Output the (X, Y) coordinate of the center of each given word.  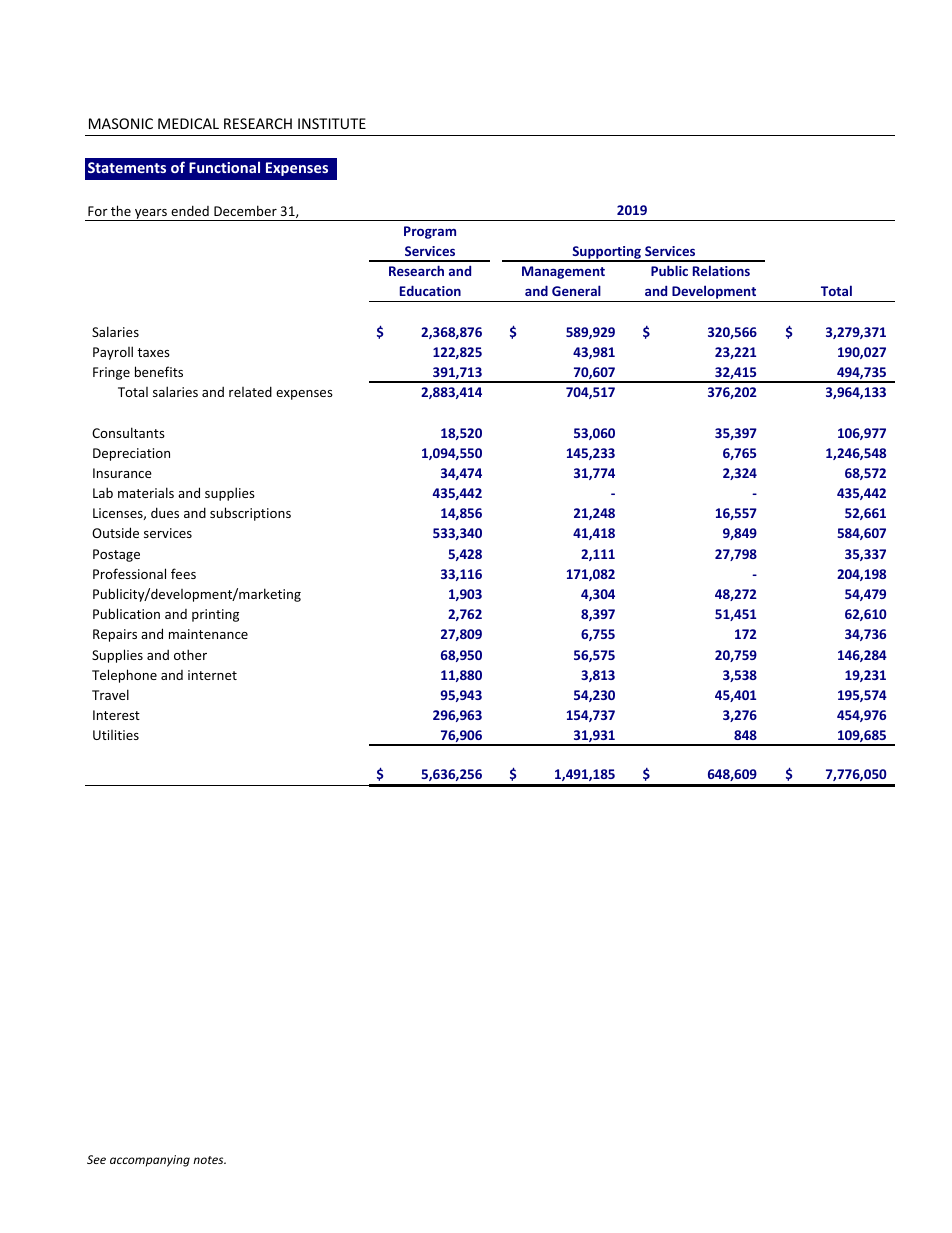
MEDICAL (188, 123)
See (96, 1159)
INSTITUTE (332, 123)
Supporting (607, 253)
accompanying (150, 1161)
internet (212, 675)
